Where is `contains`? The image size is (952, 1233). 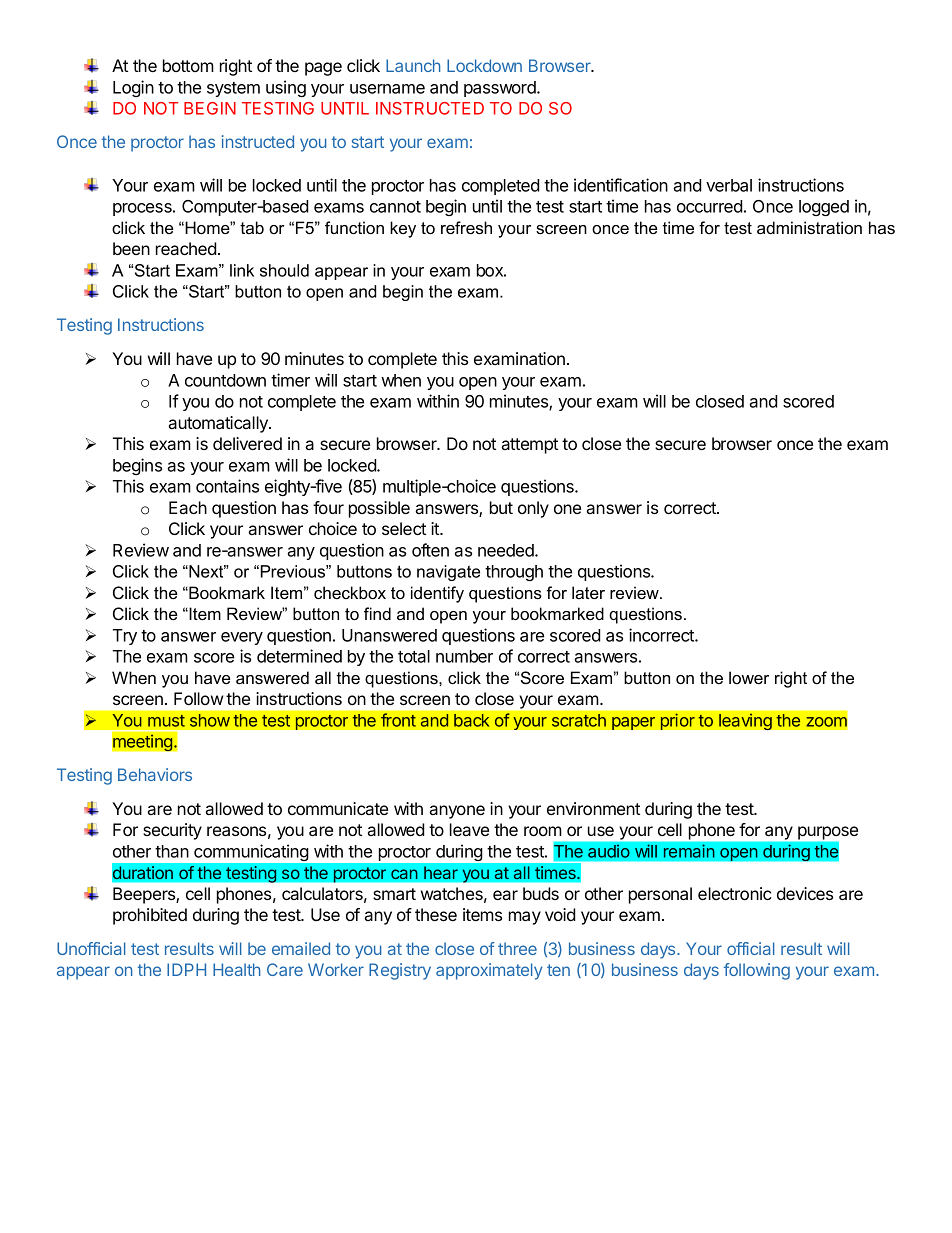
contains is located at coordinates (227, 486).
